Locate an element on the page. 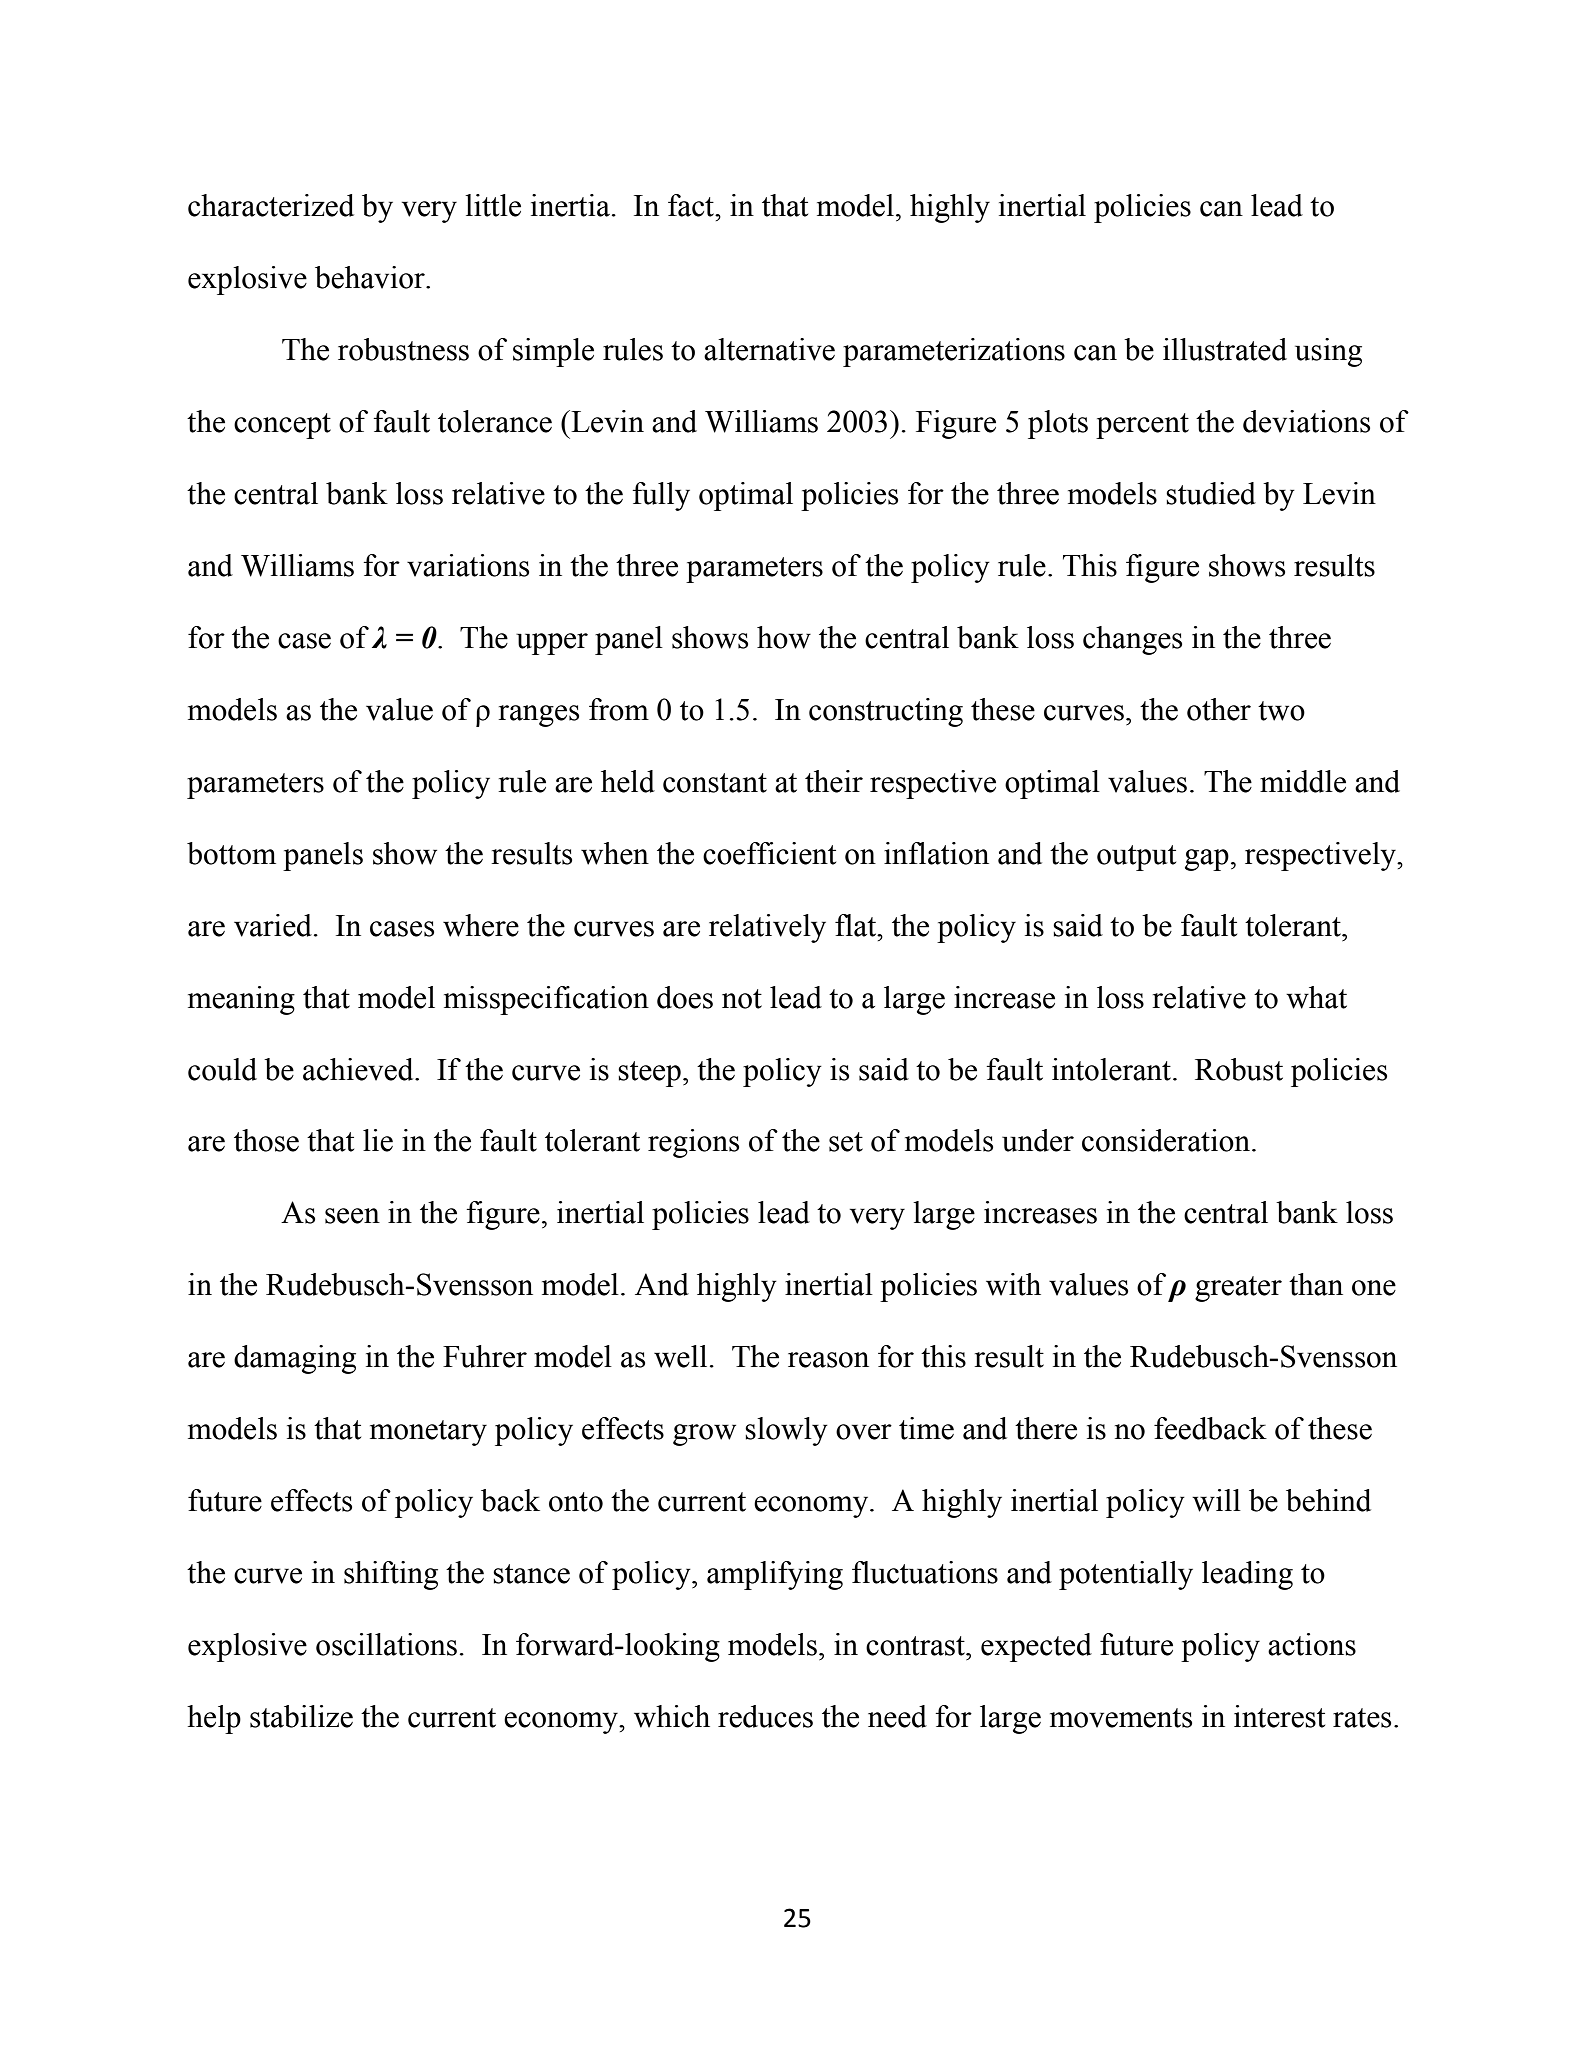 This image has width=1595, height=2064. not is located at coordinates (742, 999).
